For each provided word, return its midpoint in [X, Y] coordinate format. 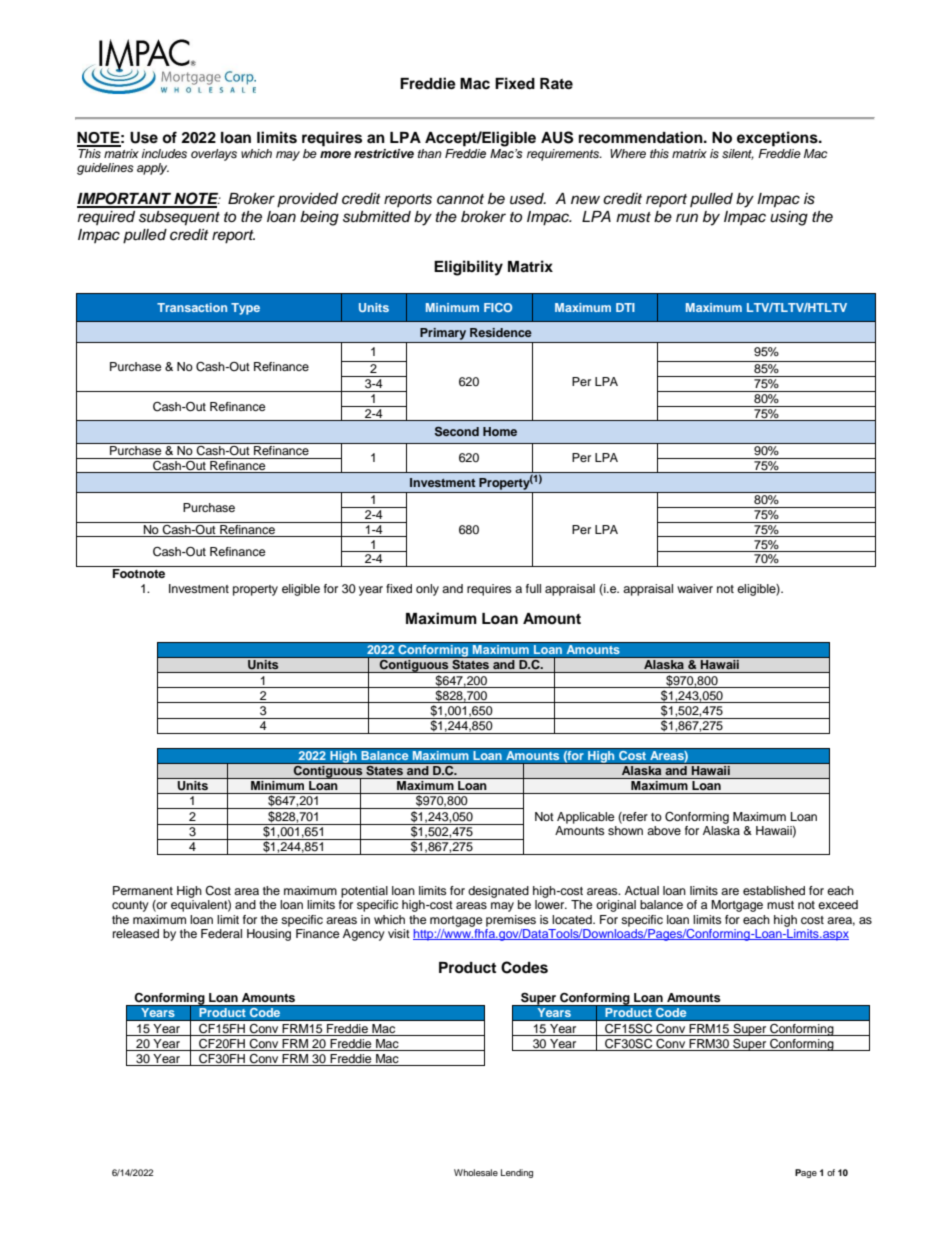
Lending [517, 1173]
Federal [221, 933]
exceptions [778, 139]
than [430, 153]
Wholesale [476, 1172]
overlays [214, 155]
